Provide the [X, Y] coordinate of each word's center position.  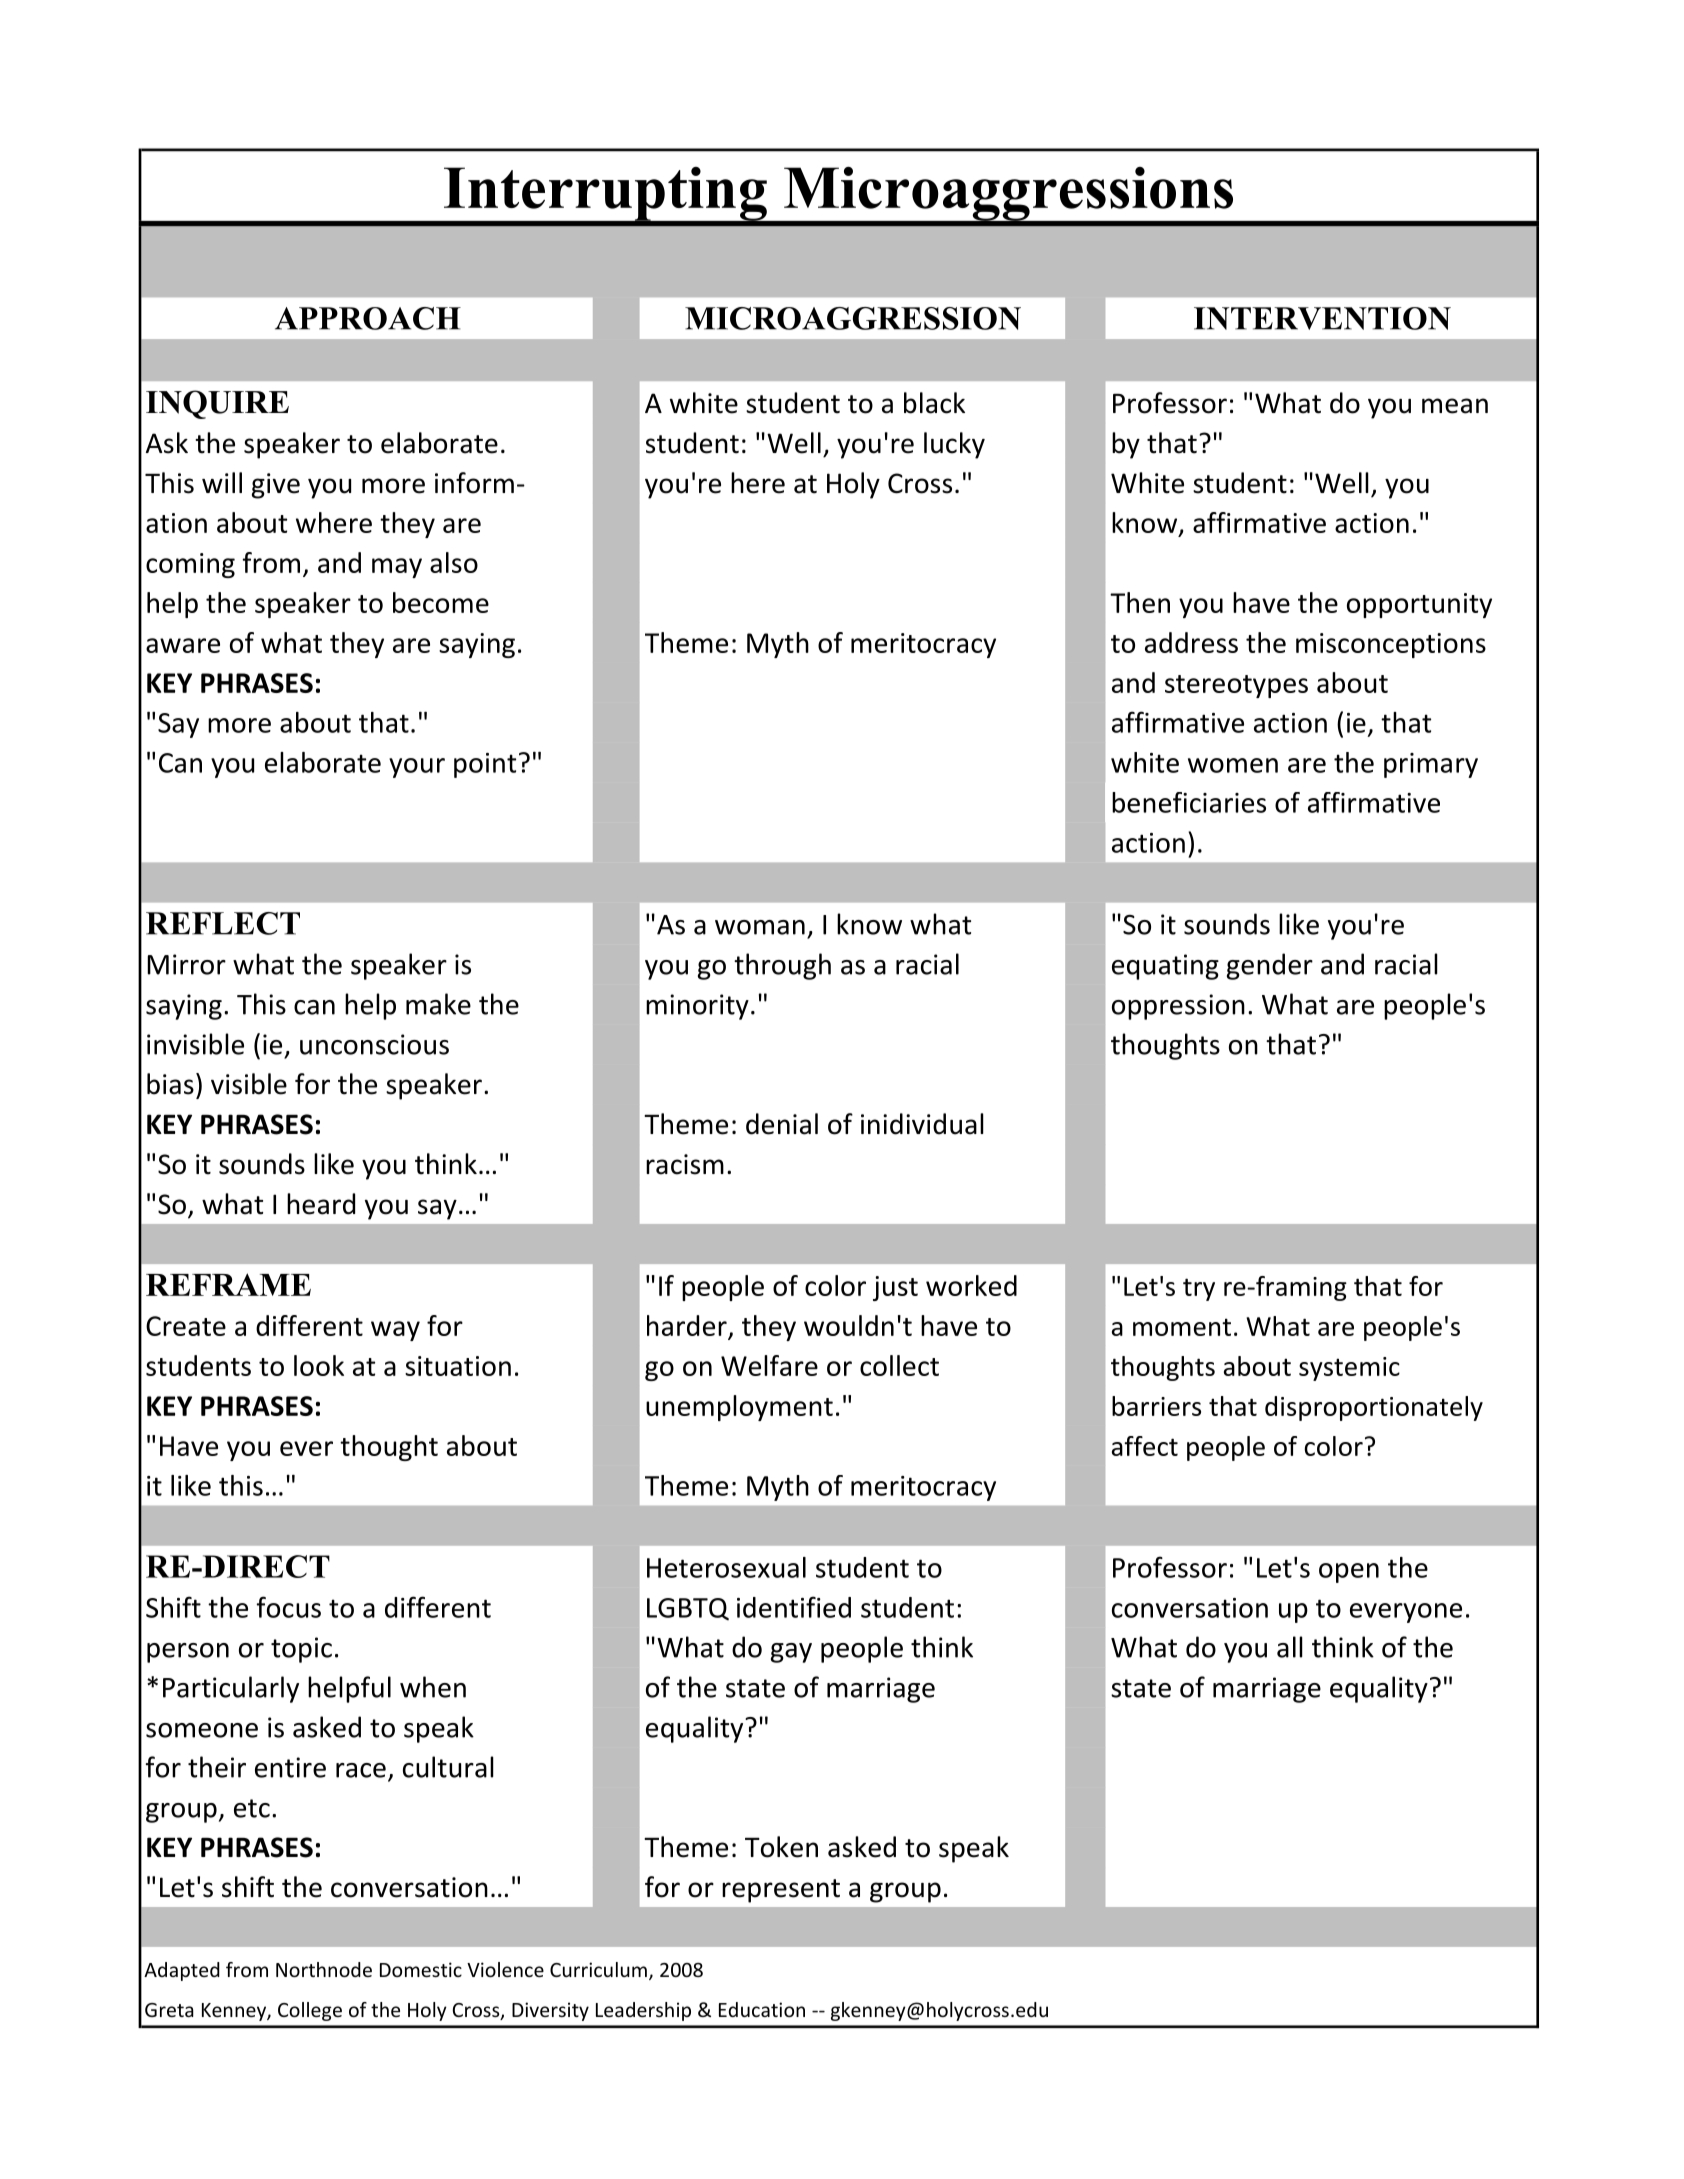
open [1349, 1573]
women [1233, 765]
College [310, 2011]
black [934, 403]
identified [794, 1607]
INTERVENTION [1322, 318]
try [1199, 1289]
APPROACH [368, 318]
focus [289, 1607]
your [417, 768]
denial [782, 1124]
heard [321, 1204]
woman [760, 927]
